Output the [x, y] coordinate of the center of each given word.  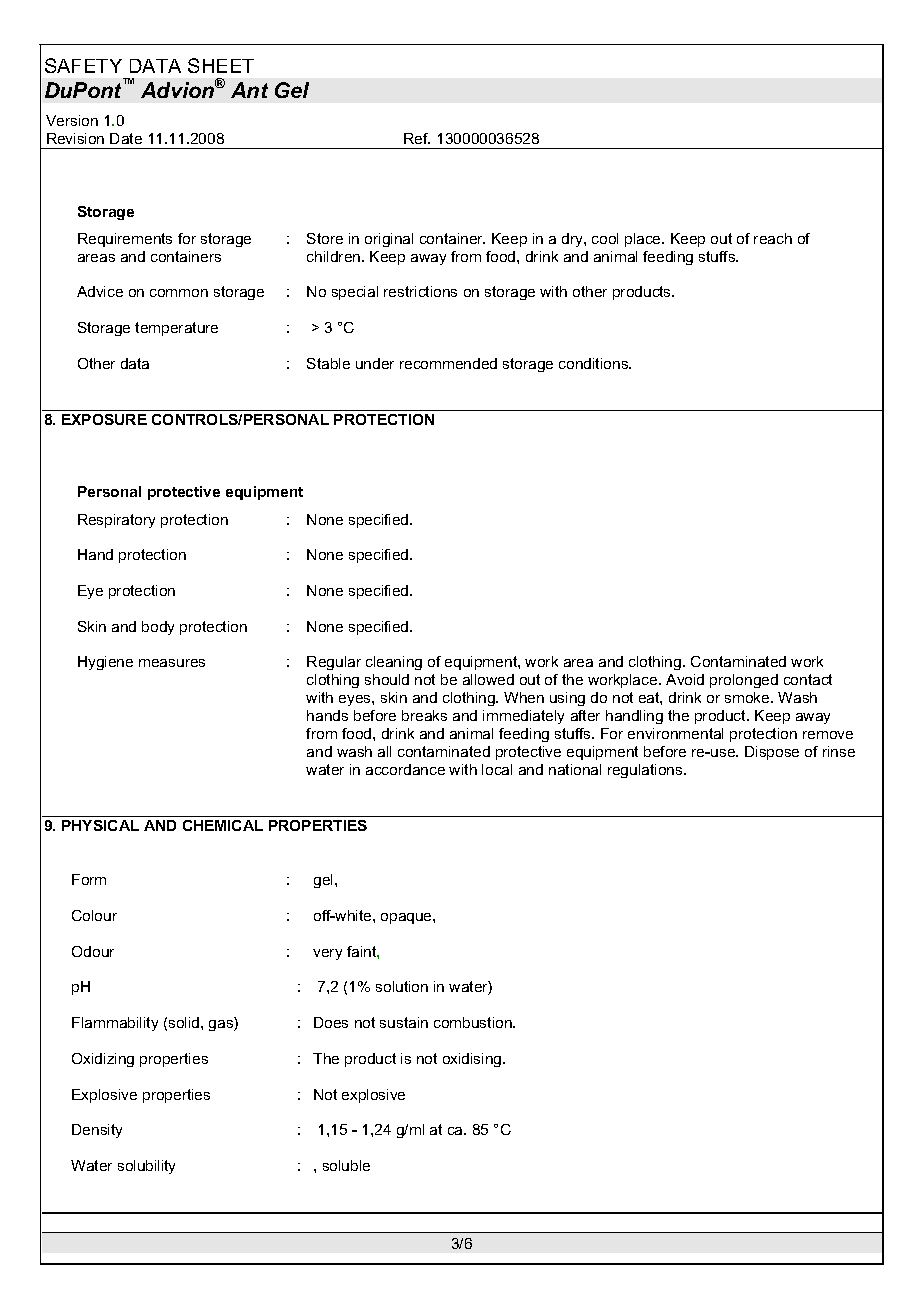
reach [773, 238]
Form [89, 879]
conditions [595, 363]
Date [126, 138]
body [158, 628]
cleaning [394, 663]
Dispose [772, 753]
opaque [407, 918]
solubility [146, 1167]
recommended [448, 363]
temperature [176, 329]
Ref [417, 138]
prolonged [744, 681]
